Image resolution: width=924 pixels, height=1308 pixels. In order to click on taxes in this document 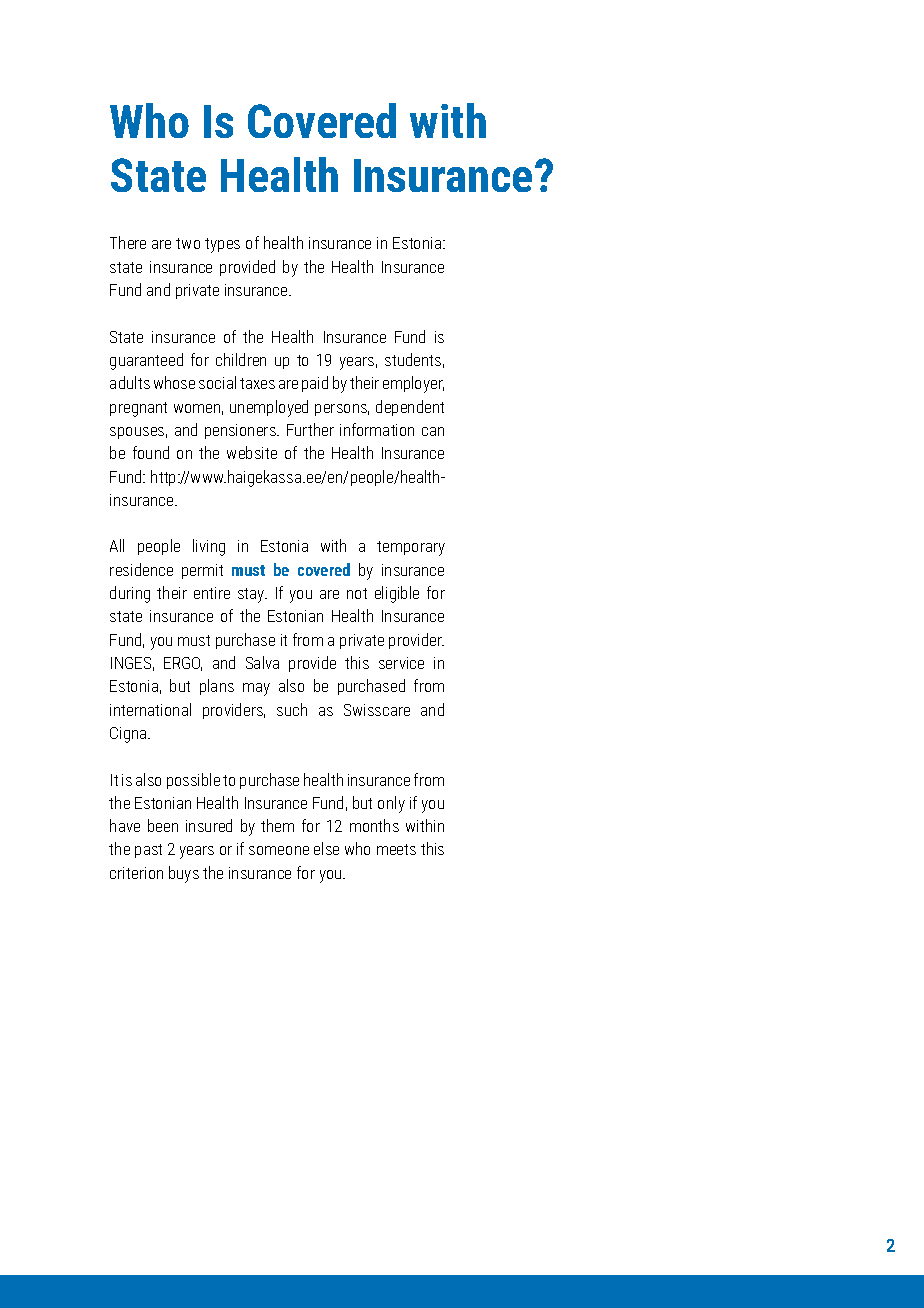, I will do `click(257, 383)`.
